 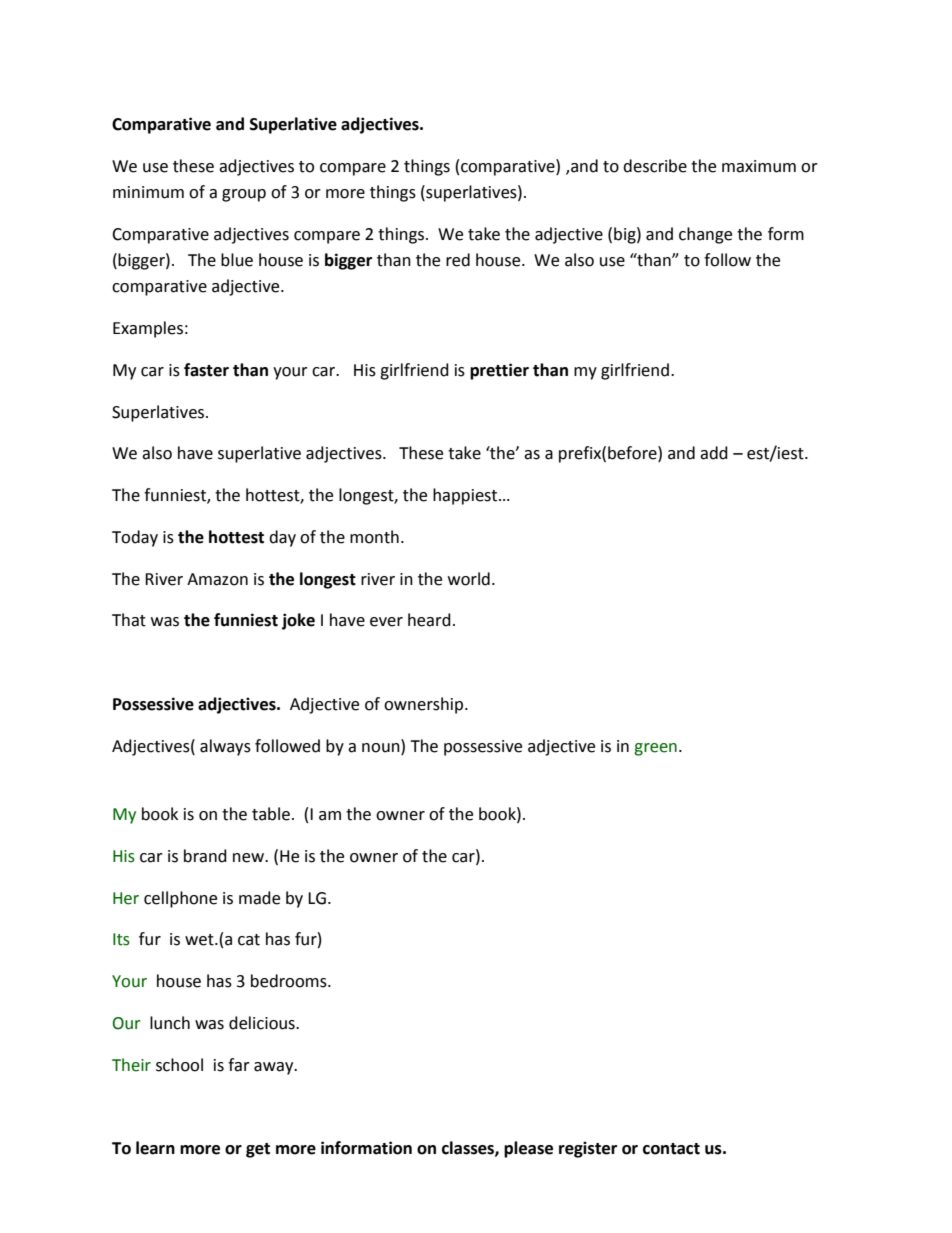 What do you see at coordinates (655, 749) in the screenshot?
I see `green` at bounding box center [655, 749].
